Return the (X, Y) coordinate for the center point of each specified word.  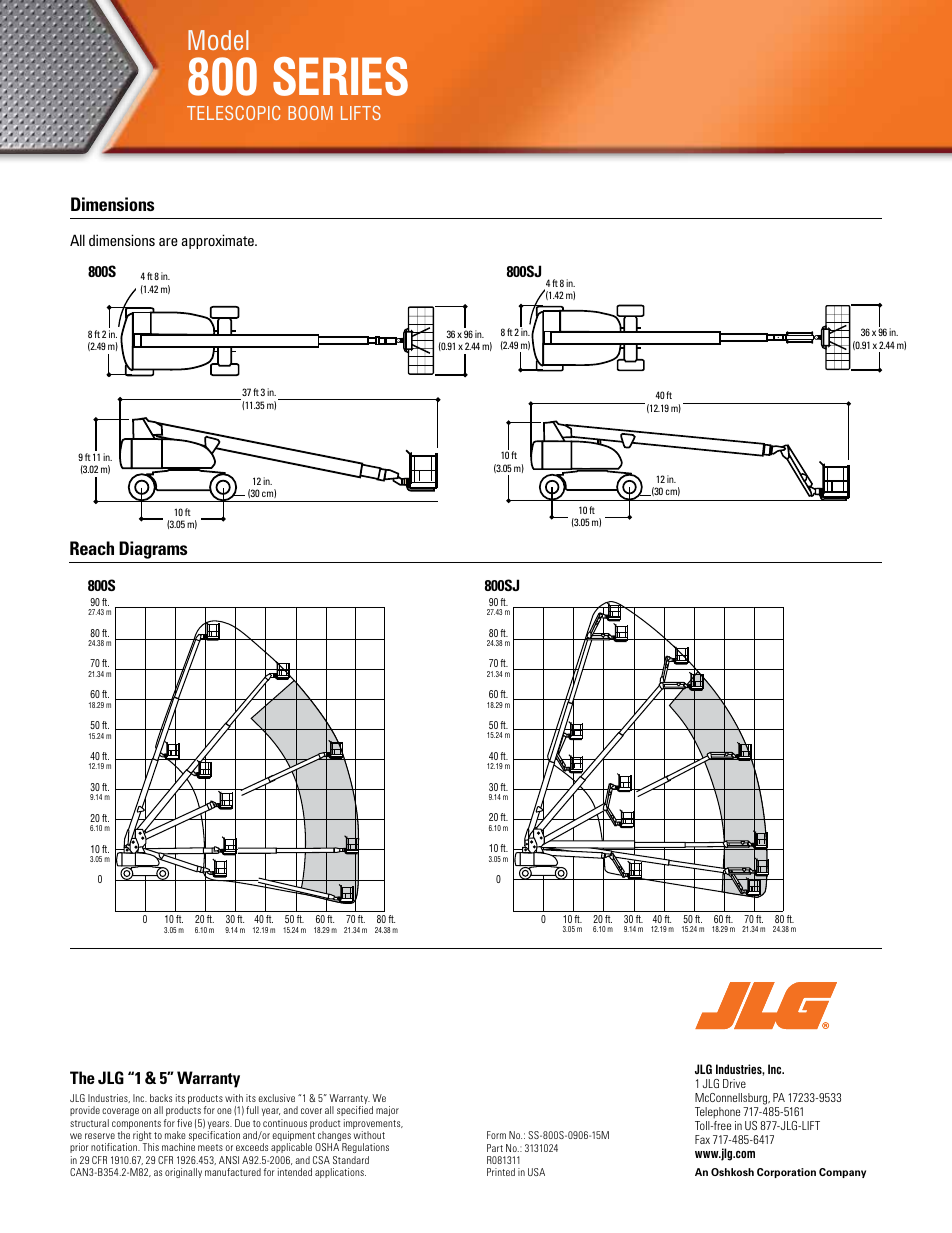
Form (496, 1135)
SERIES (340, 76)
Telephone (717, 1113)
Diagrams (153, 550)
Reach (92, 548)
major (387, 1111)
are (168, 242)
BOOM (310, 113)
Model (218, 40)
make (175, 1135)
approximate (219, 241)
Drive (734, 1083)
